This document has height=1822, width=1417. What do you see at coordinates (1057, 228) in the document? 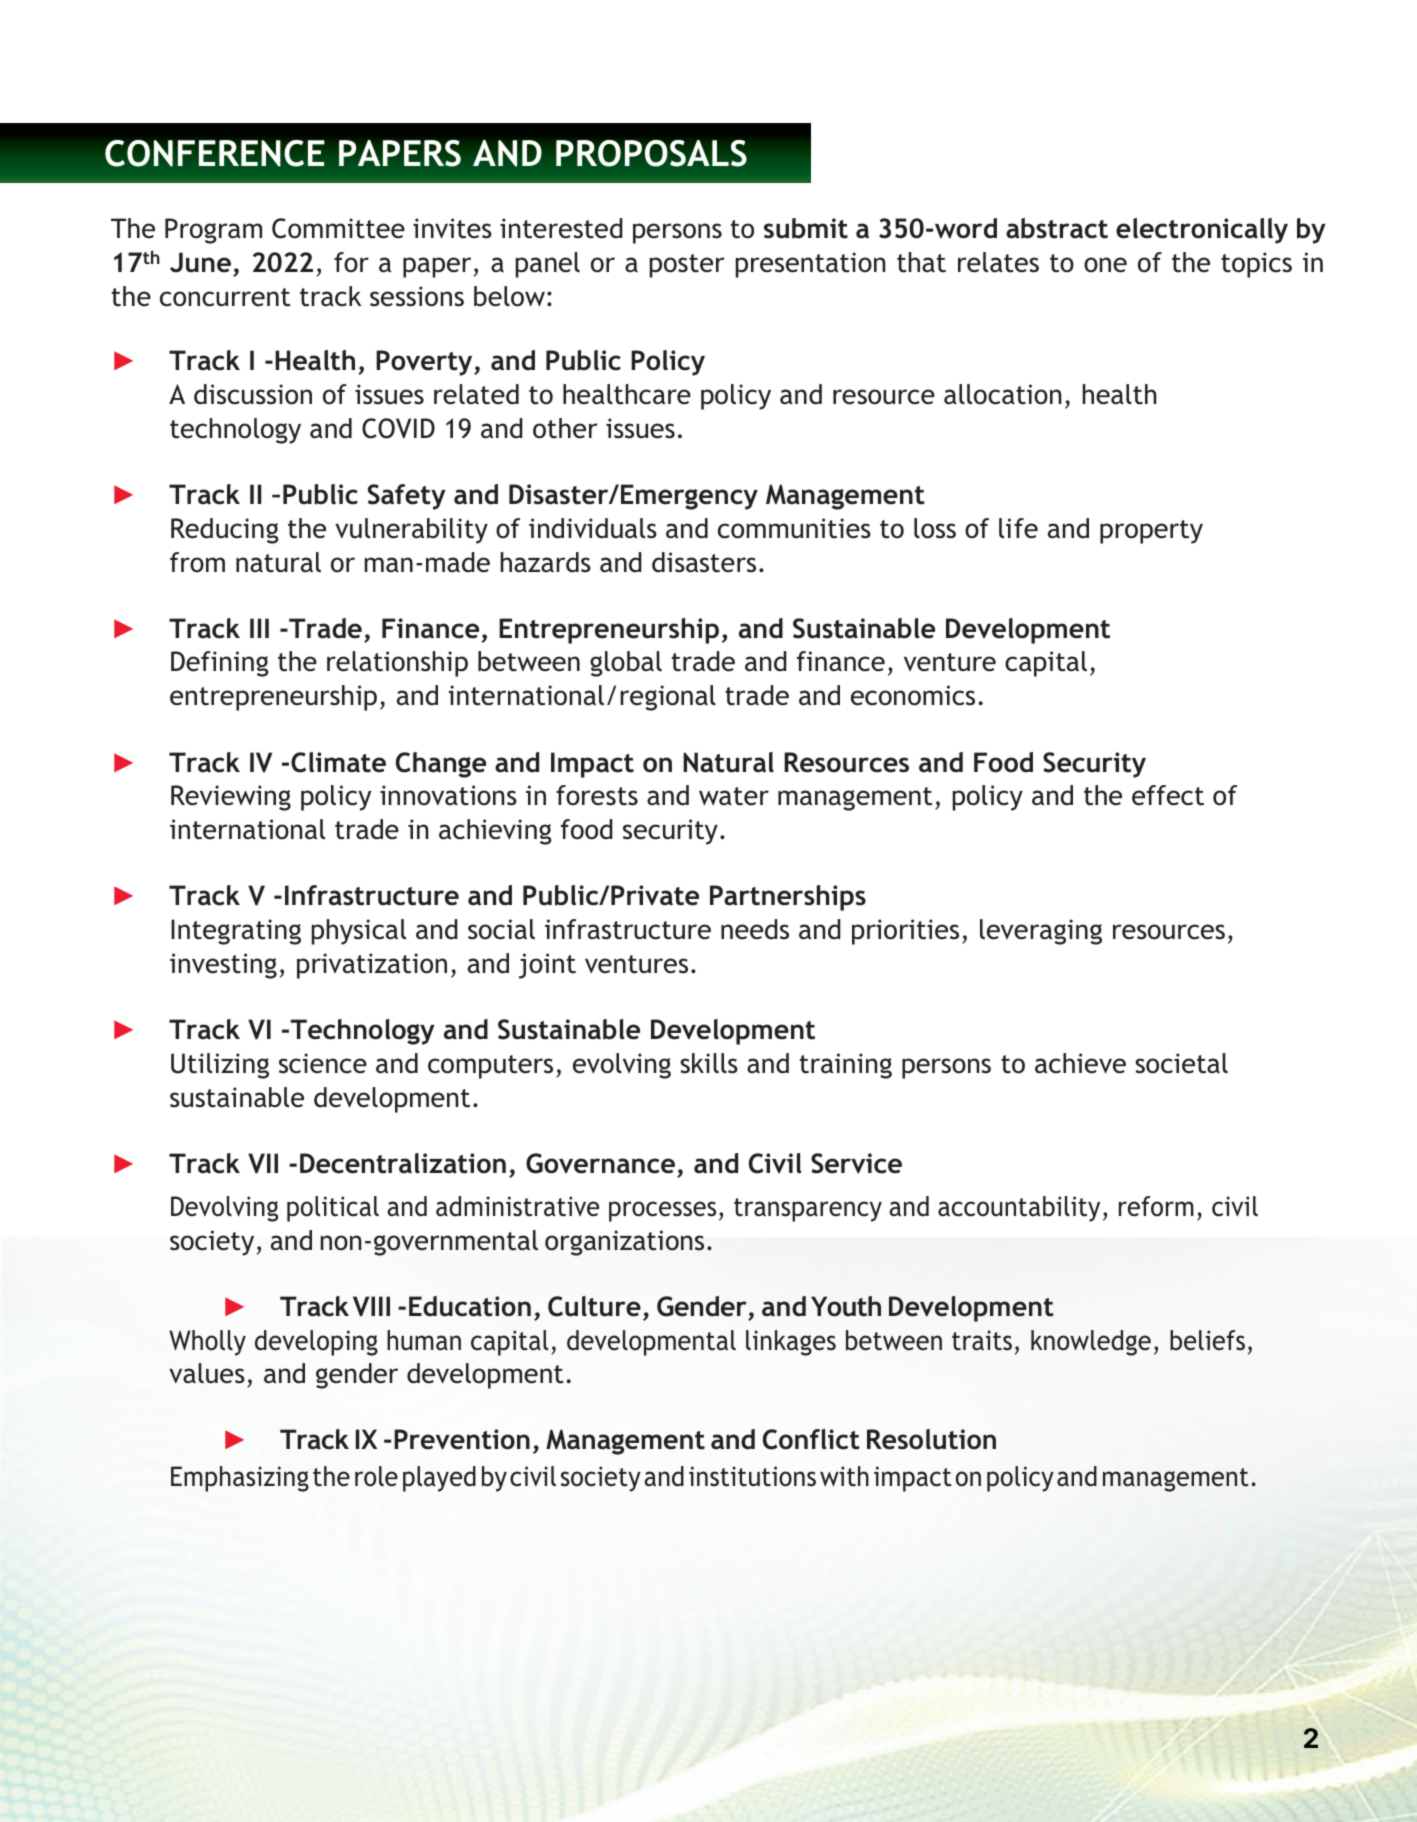
I see `abstract` at bounding box center [1057, 228].
